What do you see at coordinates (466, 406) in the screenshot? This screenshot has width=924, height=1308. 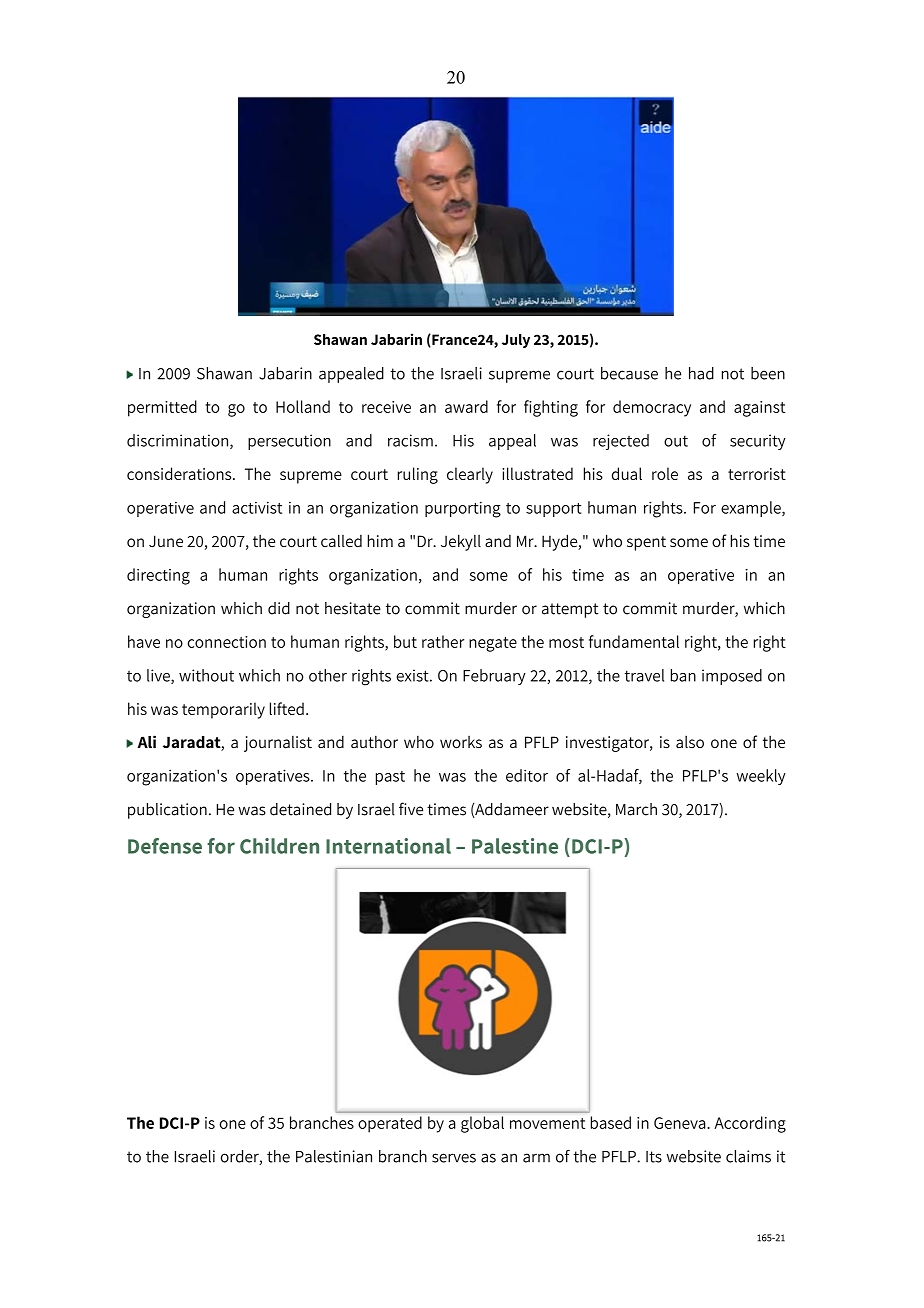 I see `award` at bounding box center [466, 406].
